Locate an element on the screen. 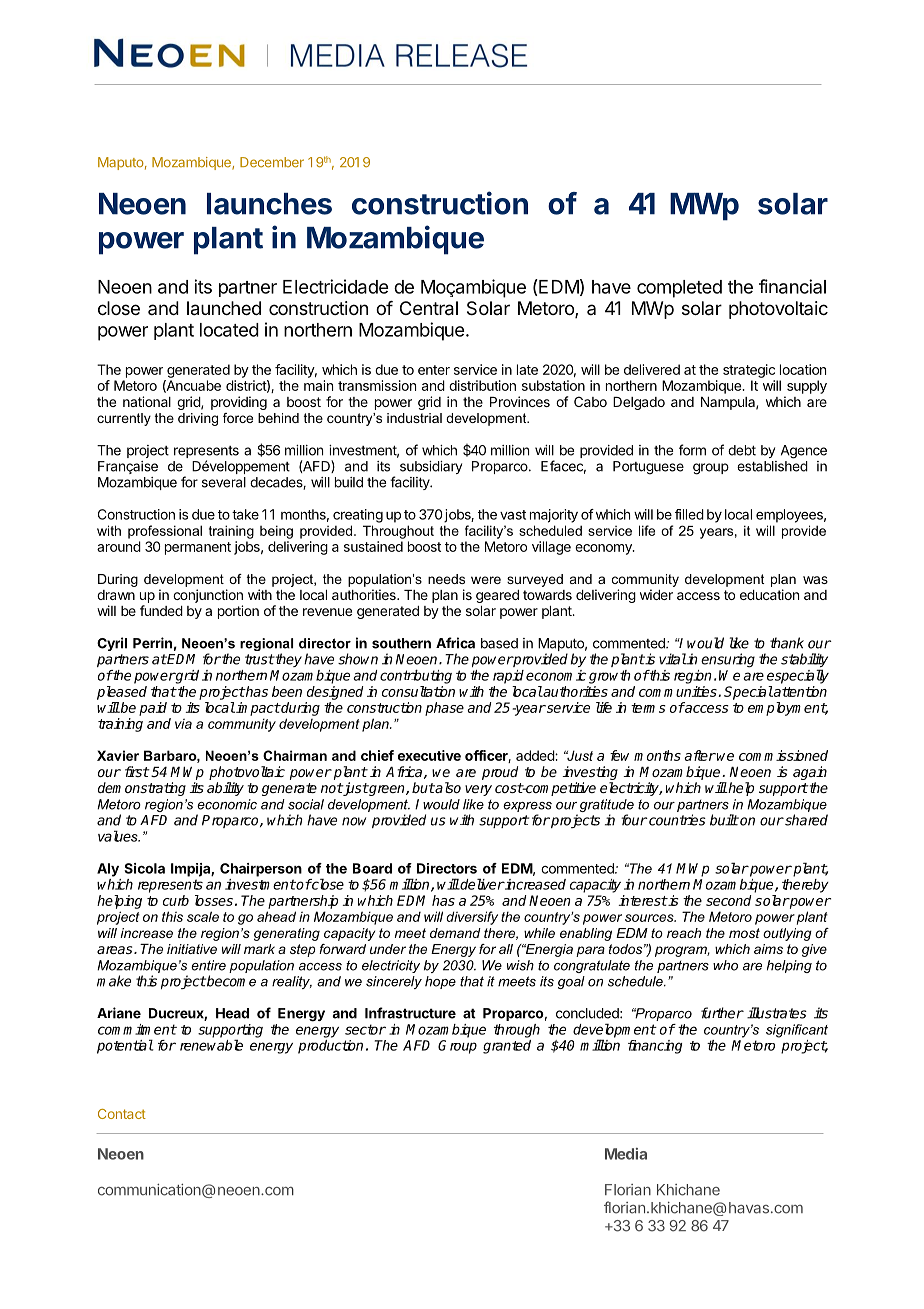 The image size is (924, 1309). Media is located at coordinates (626, 1154).
